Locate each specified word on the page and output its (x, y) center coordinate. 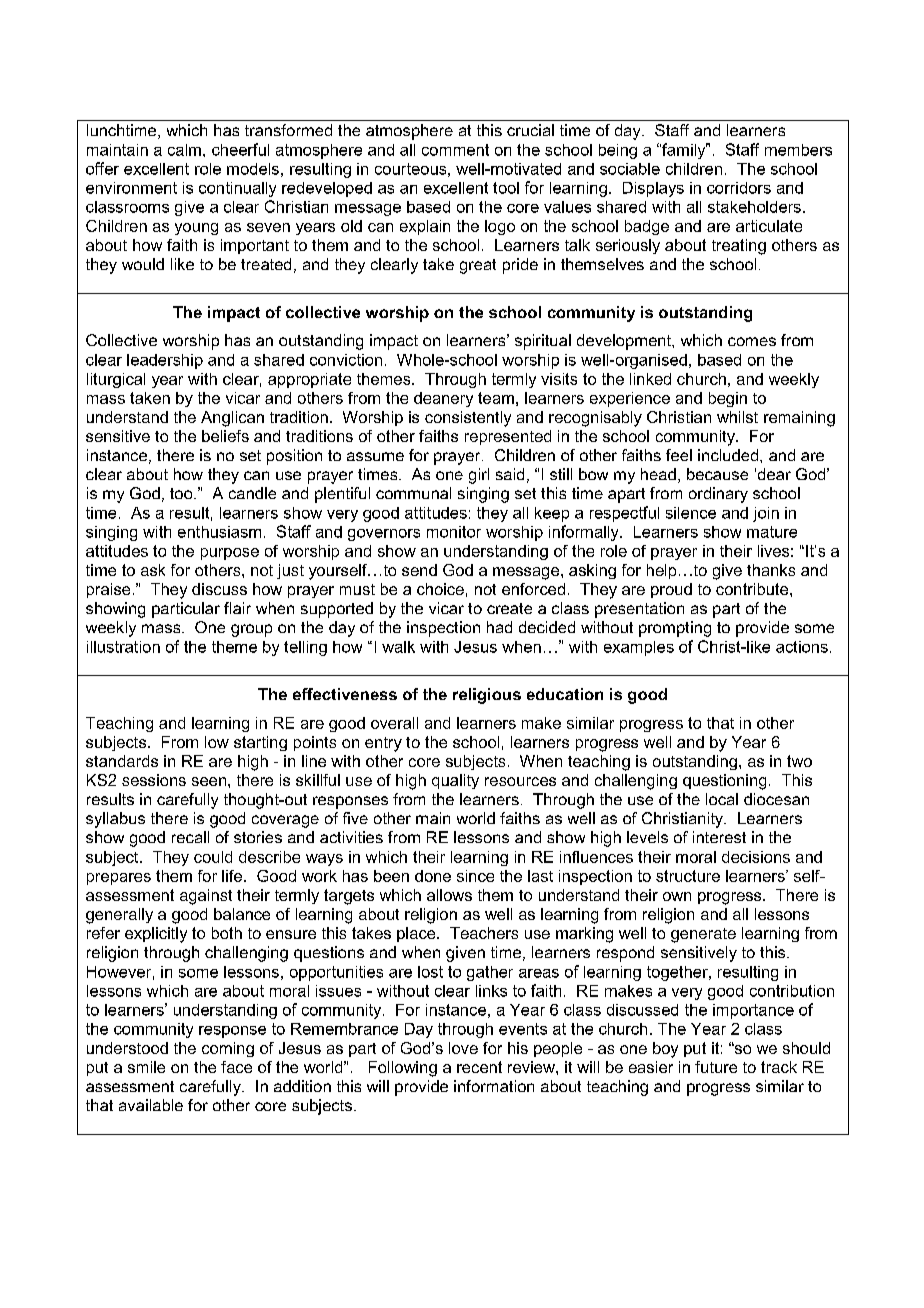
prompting (675, 629)
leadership (165, 361)
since (475, 876)
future (716, 1067)
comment (455, 150)
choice (440, 589)
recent (479, 1067)
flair (237, 608)
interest (719, 837)
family (684, 151)
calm (184, 150)
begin (728, 399)
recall (190, 837)
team (496, 398)
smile (146, 1067)
